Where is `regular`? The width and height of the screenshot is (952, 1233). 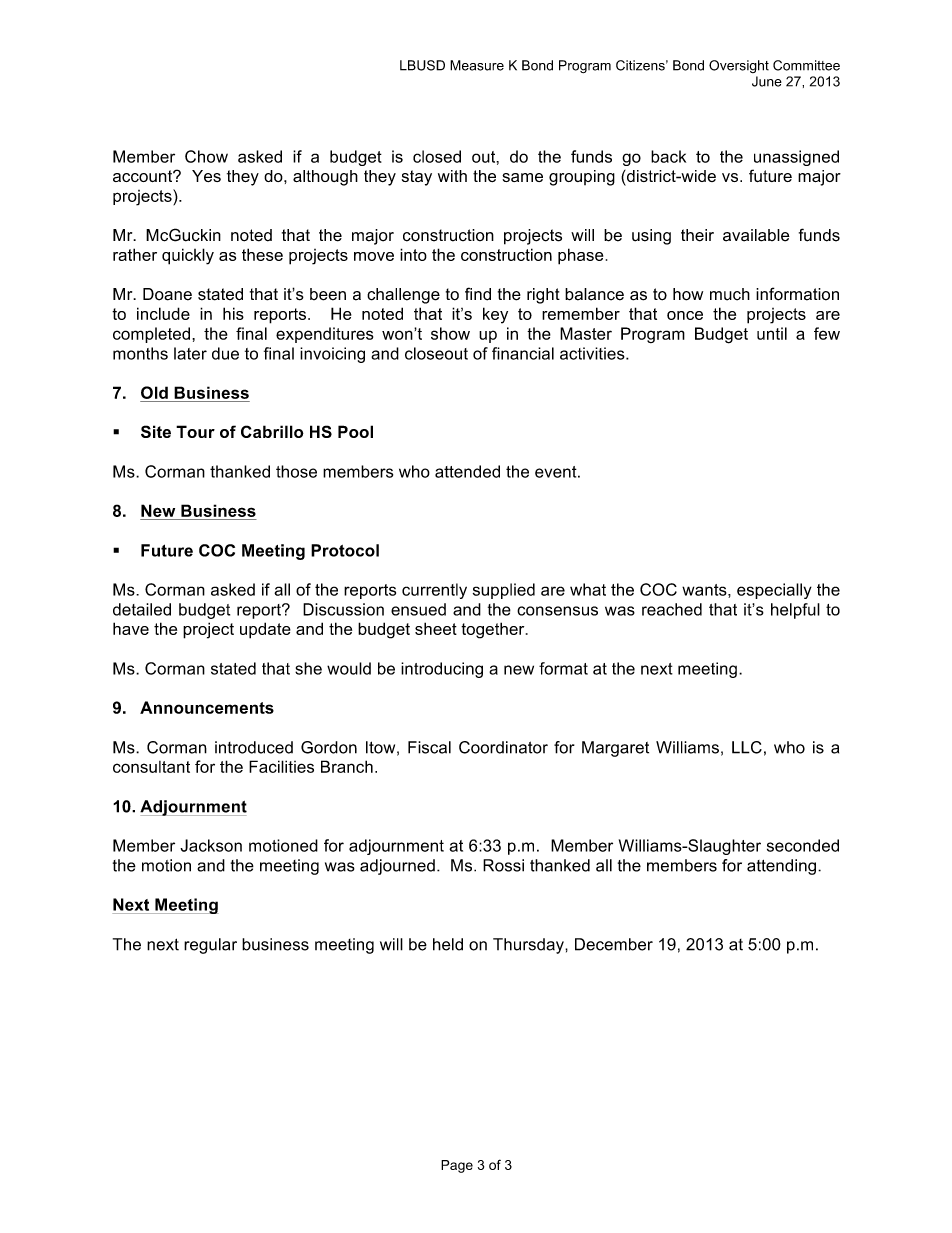
regular is located at coordinates (210, 946).
